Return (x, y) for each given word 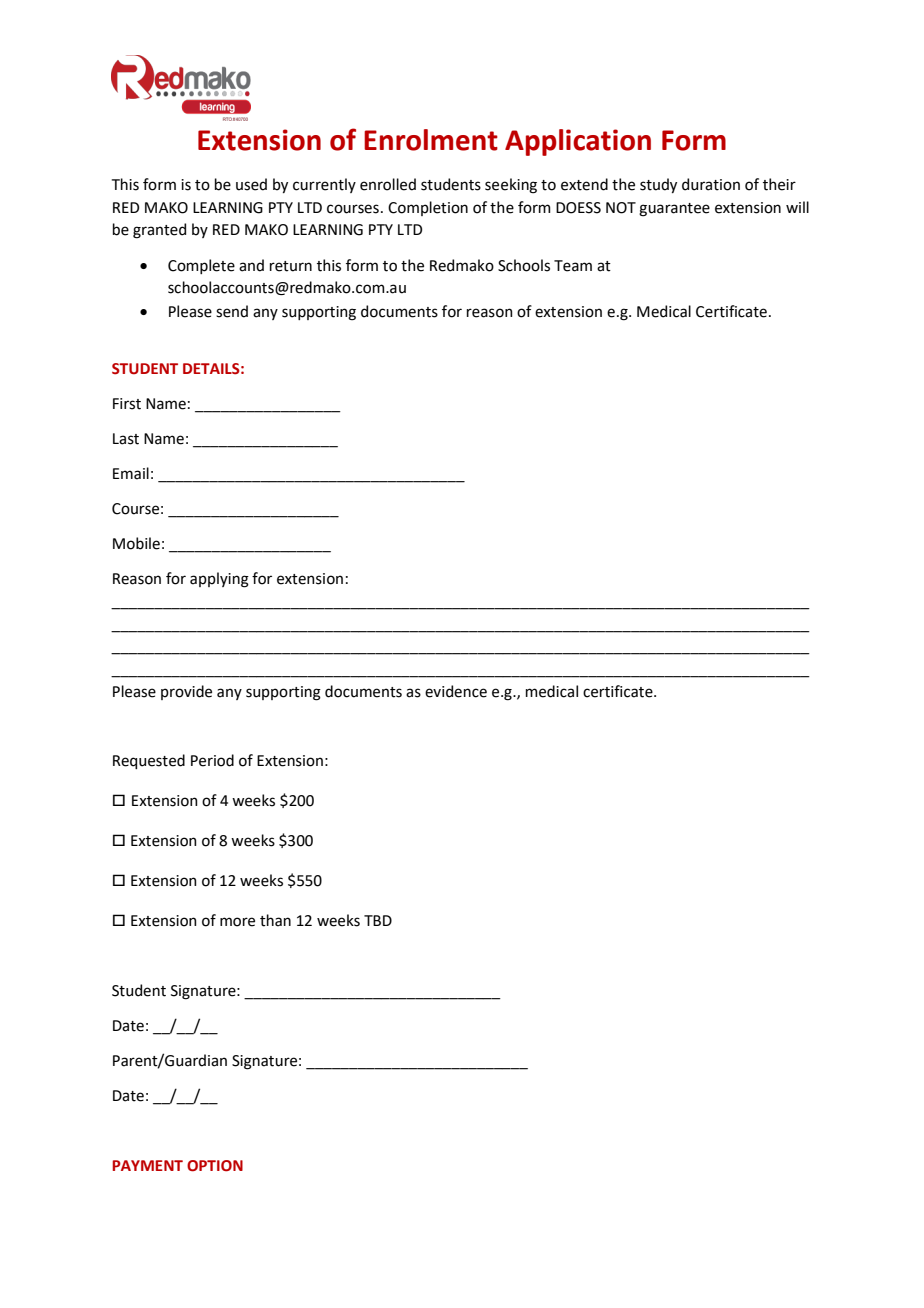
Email (131, 473)
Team (573, 266)
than (275, 920)
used (251, 184)
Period (212, 760)
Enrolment (431, 140)
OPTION (215, 1166)
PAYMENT (147, 1165)
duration (711, 184)
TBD (378, 920)
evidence (456, 691)
